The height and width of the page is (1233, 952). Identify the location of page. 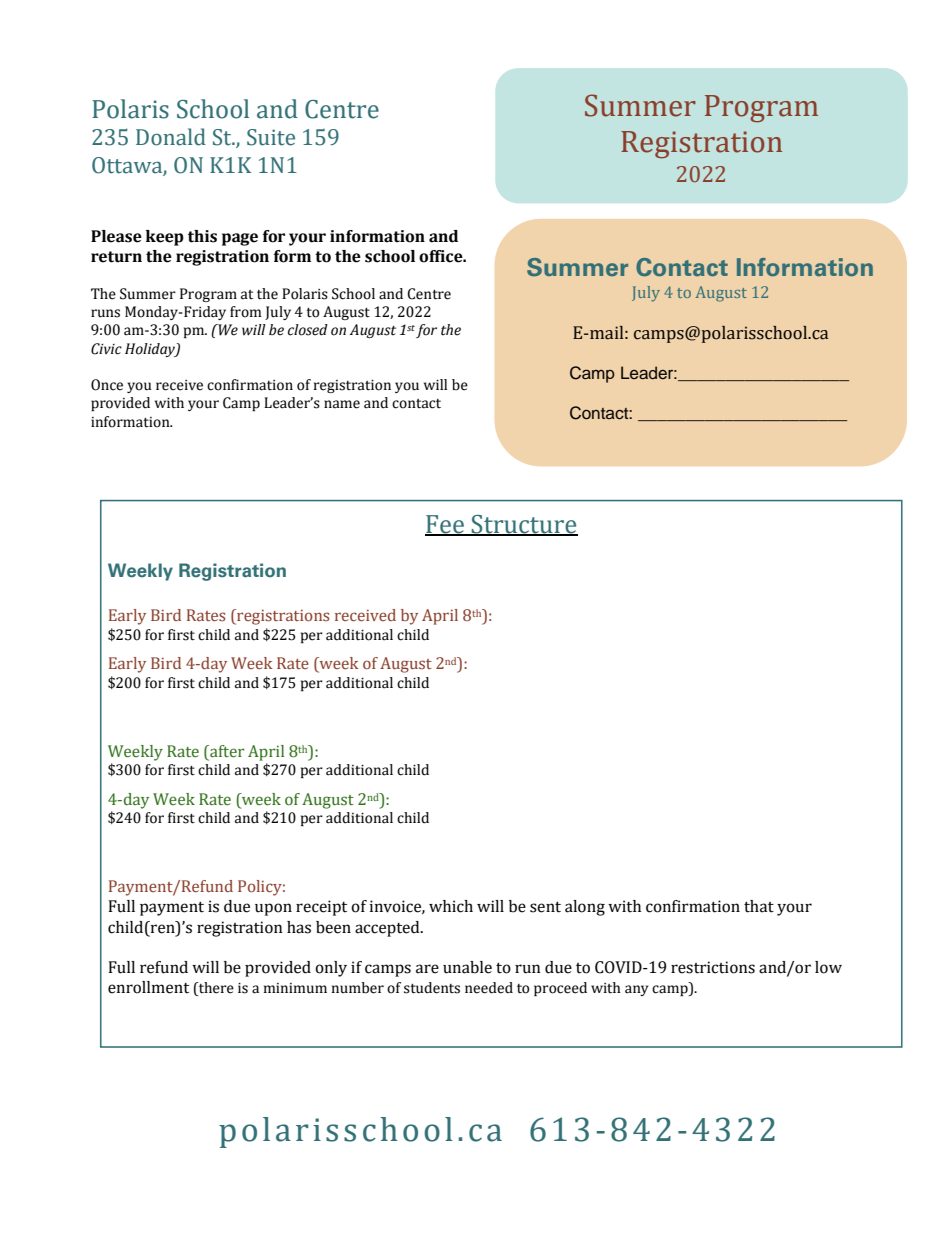
(240, 239).
